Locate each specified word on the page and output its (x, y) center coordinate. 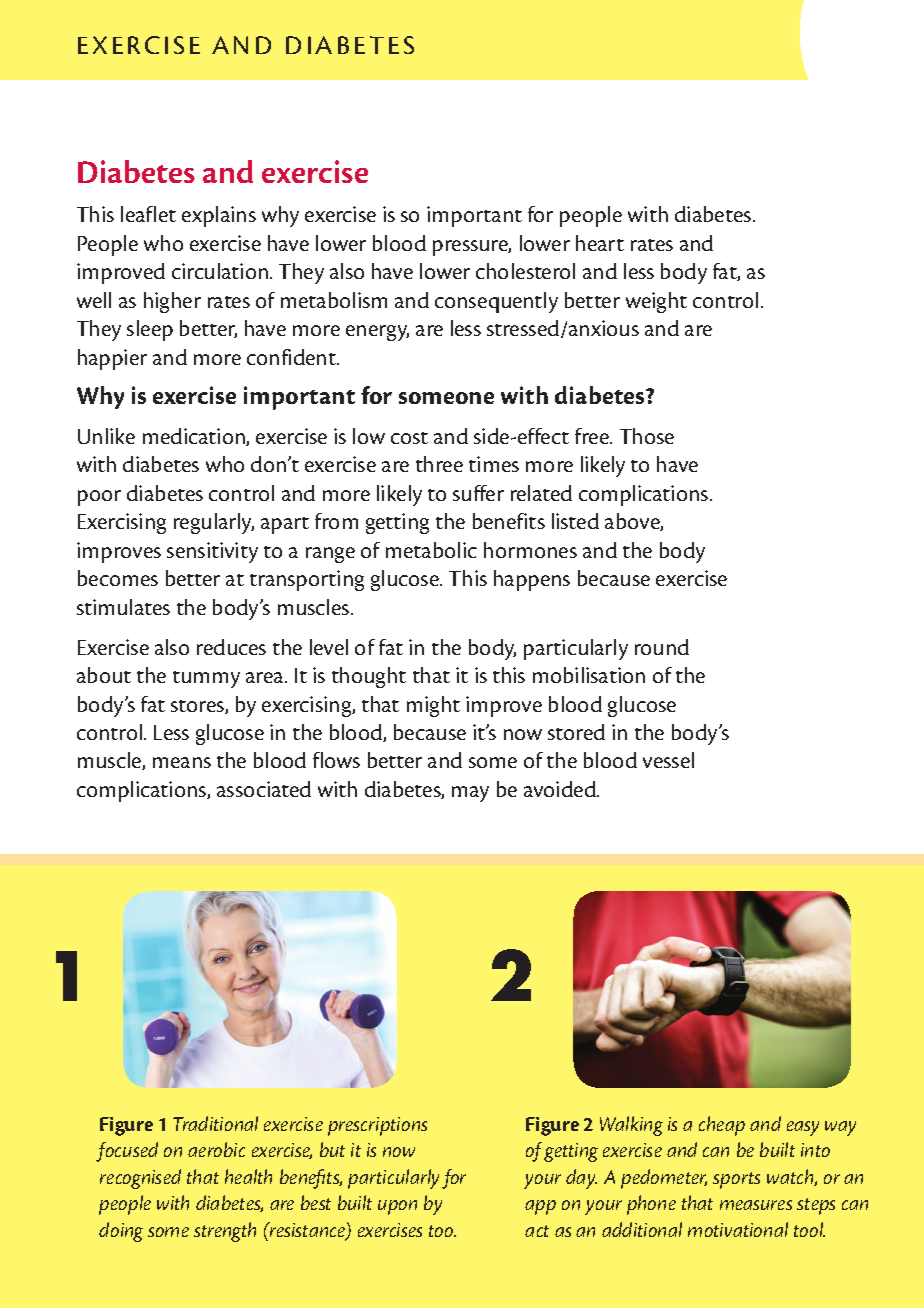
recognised (140, 1179)
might (433, 706)
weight (656, 302)
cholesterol (525, 271)
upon (397, 1207)
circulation (220, 271)
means (182, 762)
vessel (668, 760)
